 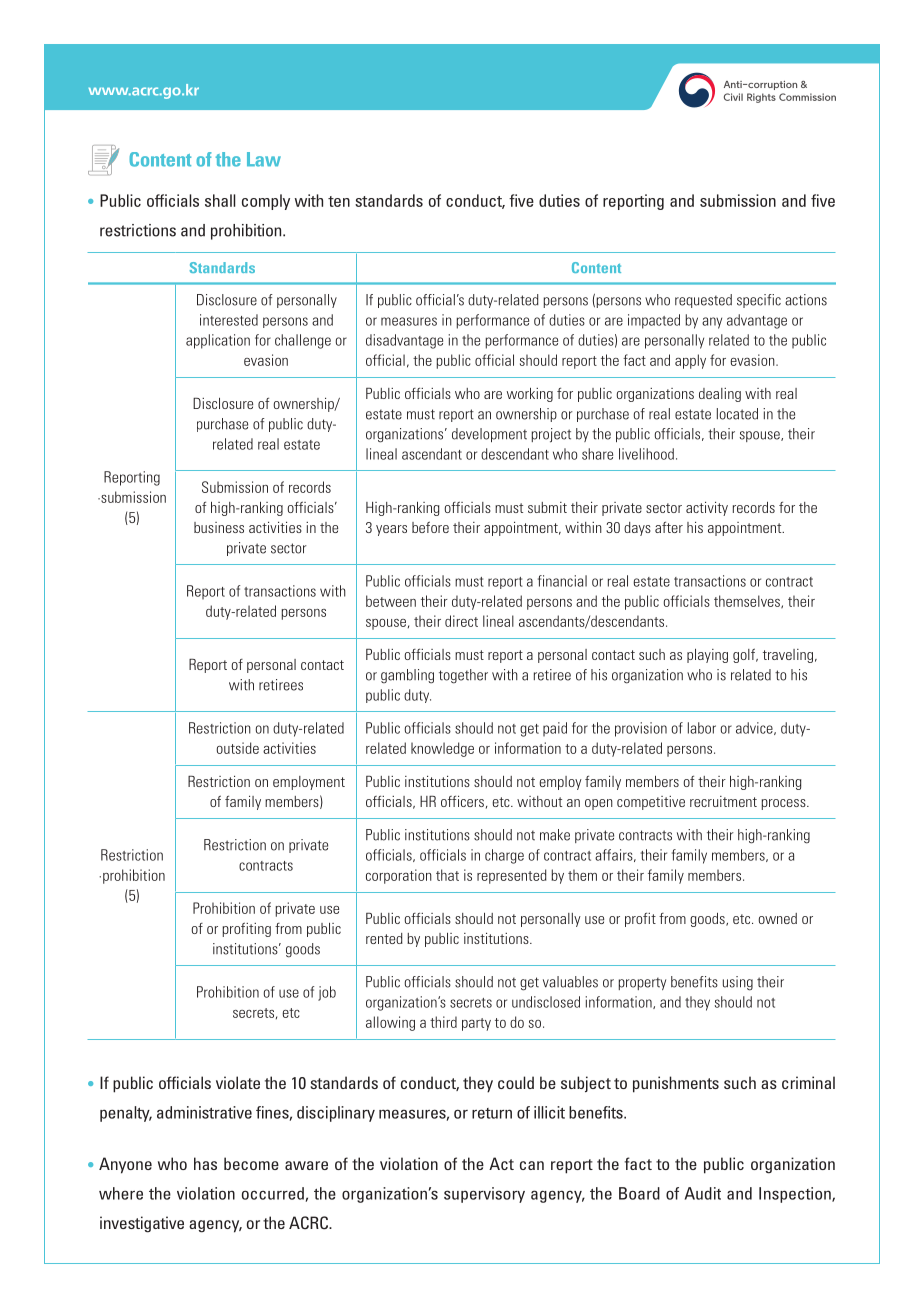 I want to click on playing, so click(x=707, y=656).
